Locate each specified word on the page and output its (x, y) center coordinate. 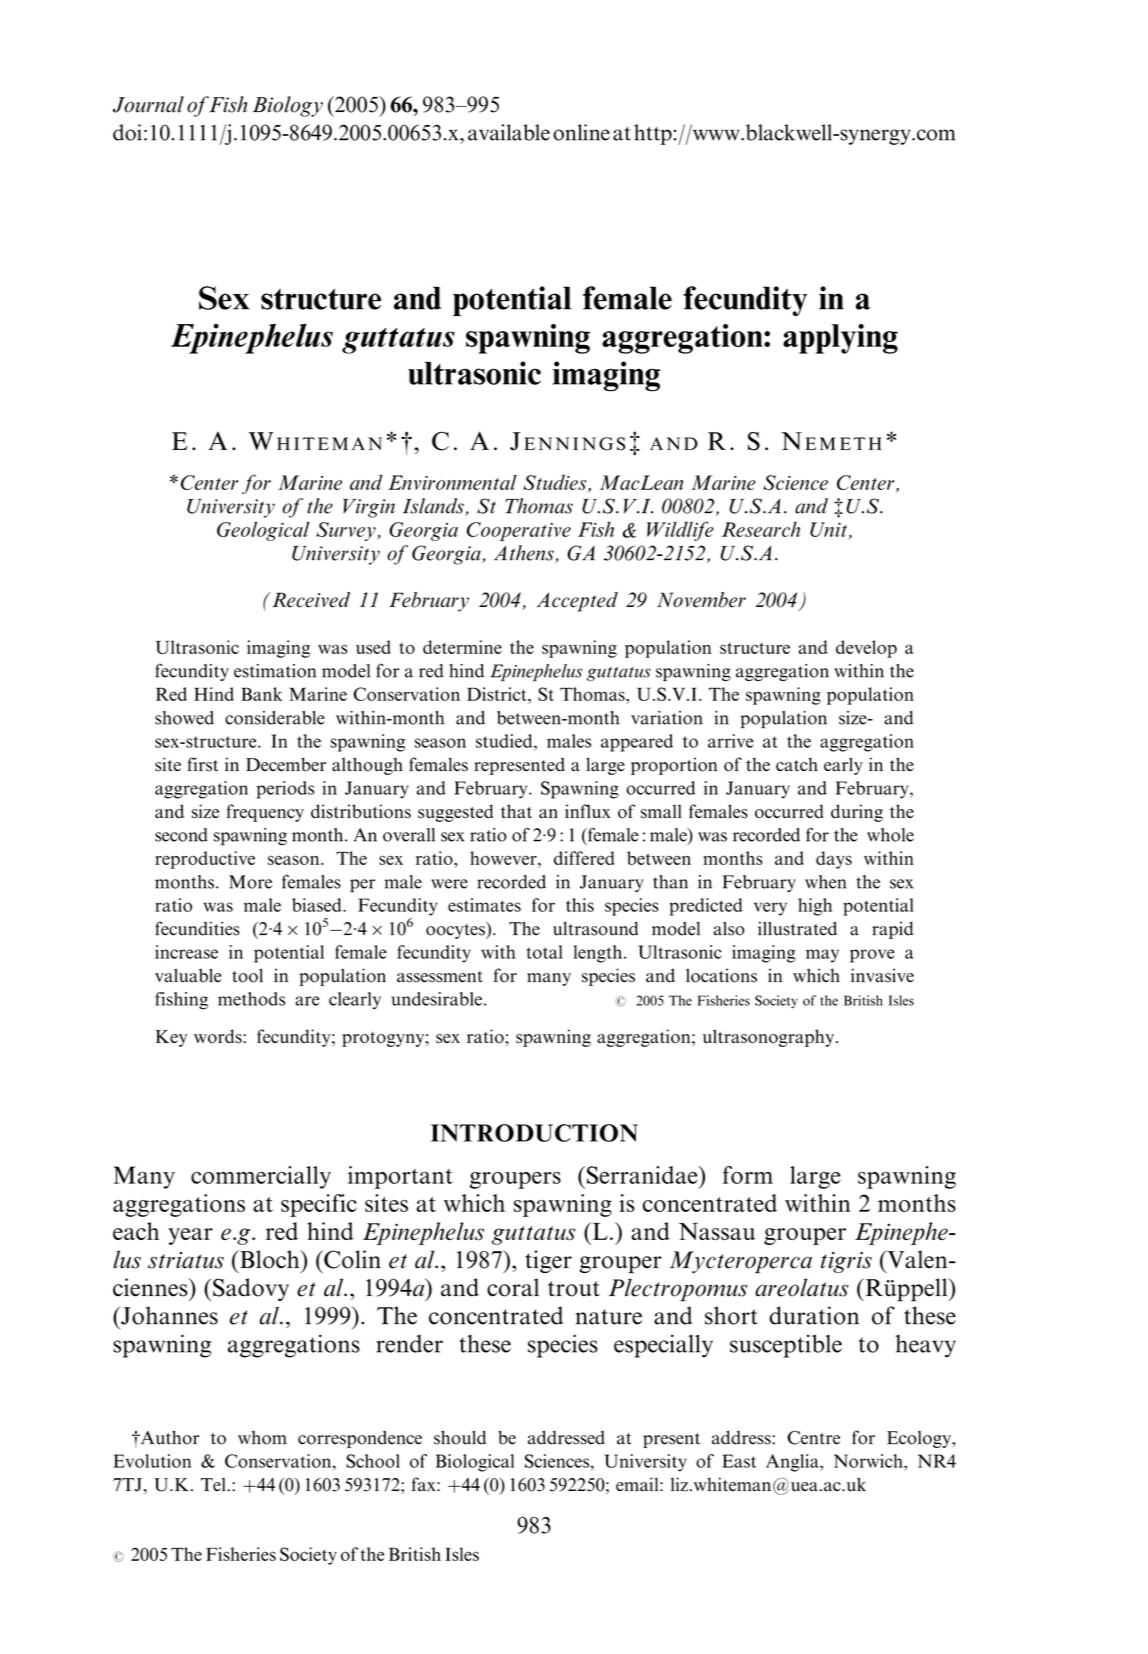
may (822, 956)
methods (251, 999)
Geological (263, 531)
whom (262, 1438)
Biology (287, 106)
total (545, 952)
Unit (828, 529)
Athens (525, 554)
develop (866, 649)
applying (840, 339)
